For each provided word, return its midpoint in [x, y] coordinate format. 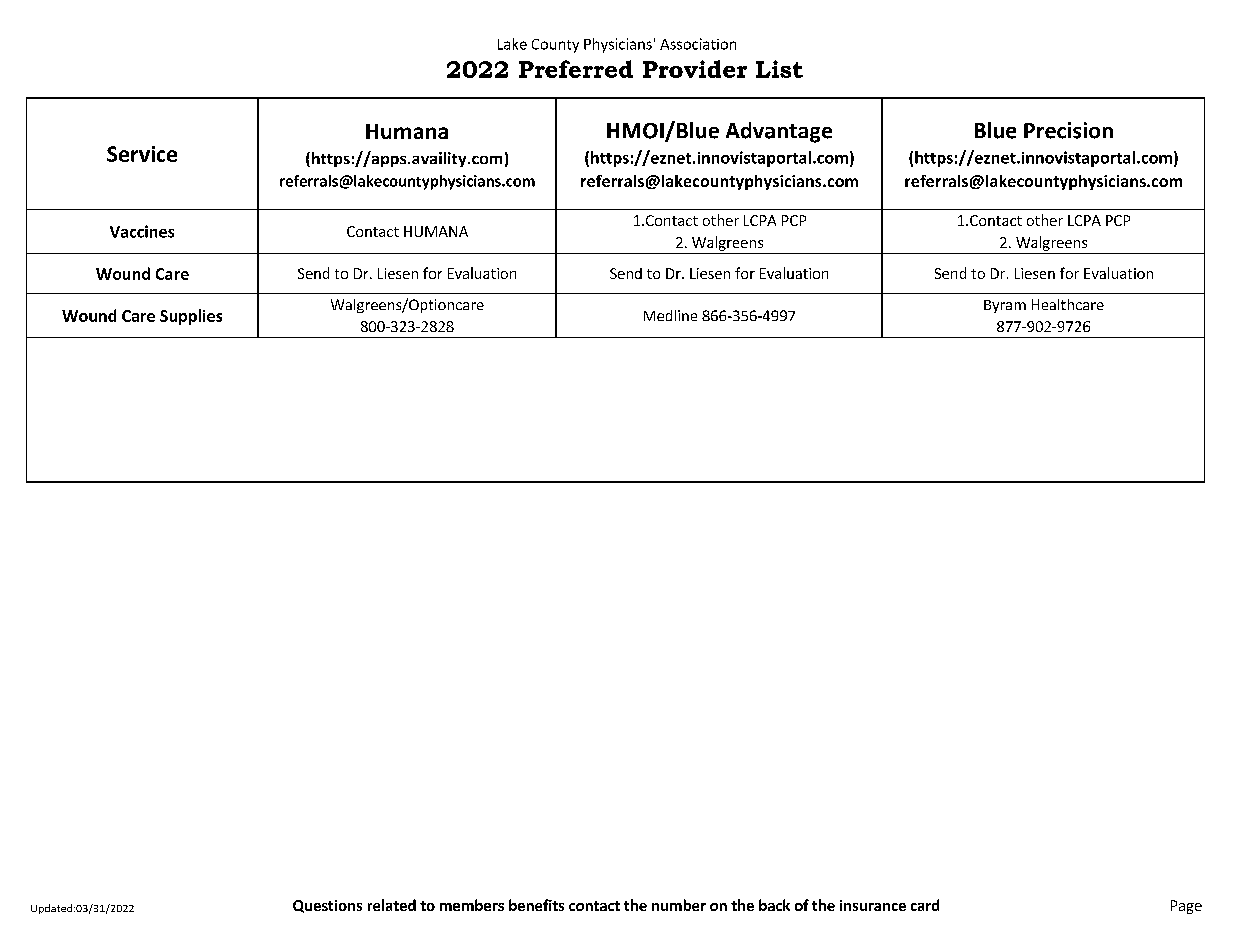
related [392, 905]
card [925, 905]
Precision [1068, 130]
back [774, 905]
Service [142, 154]
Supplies [191, 317]
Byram [1005, 306]
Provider [695, 69]
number [679, 905]
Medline [670, 315]
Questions [327, 906]
